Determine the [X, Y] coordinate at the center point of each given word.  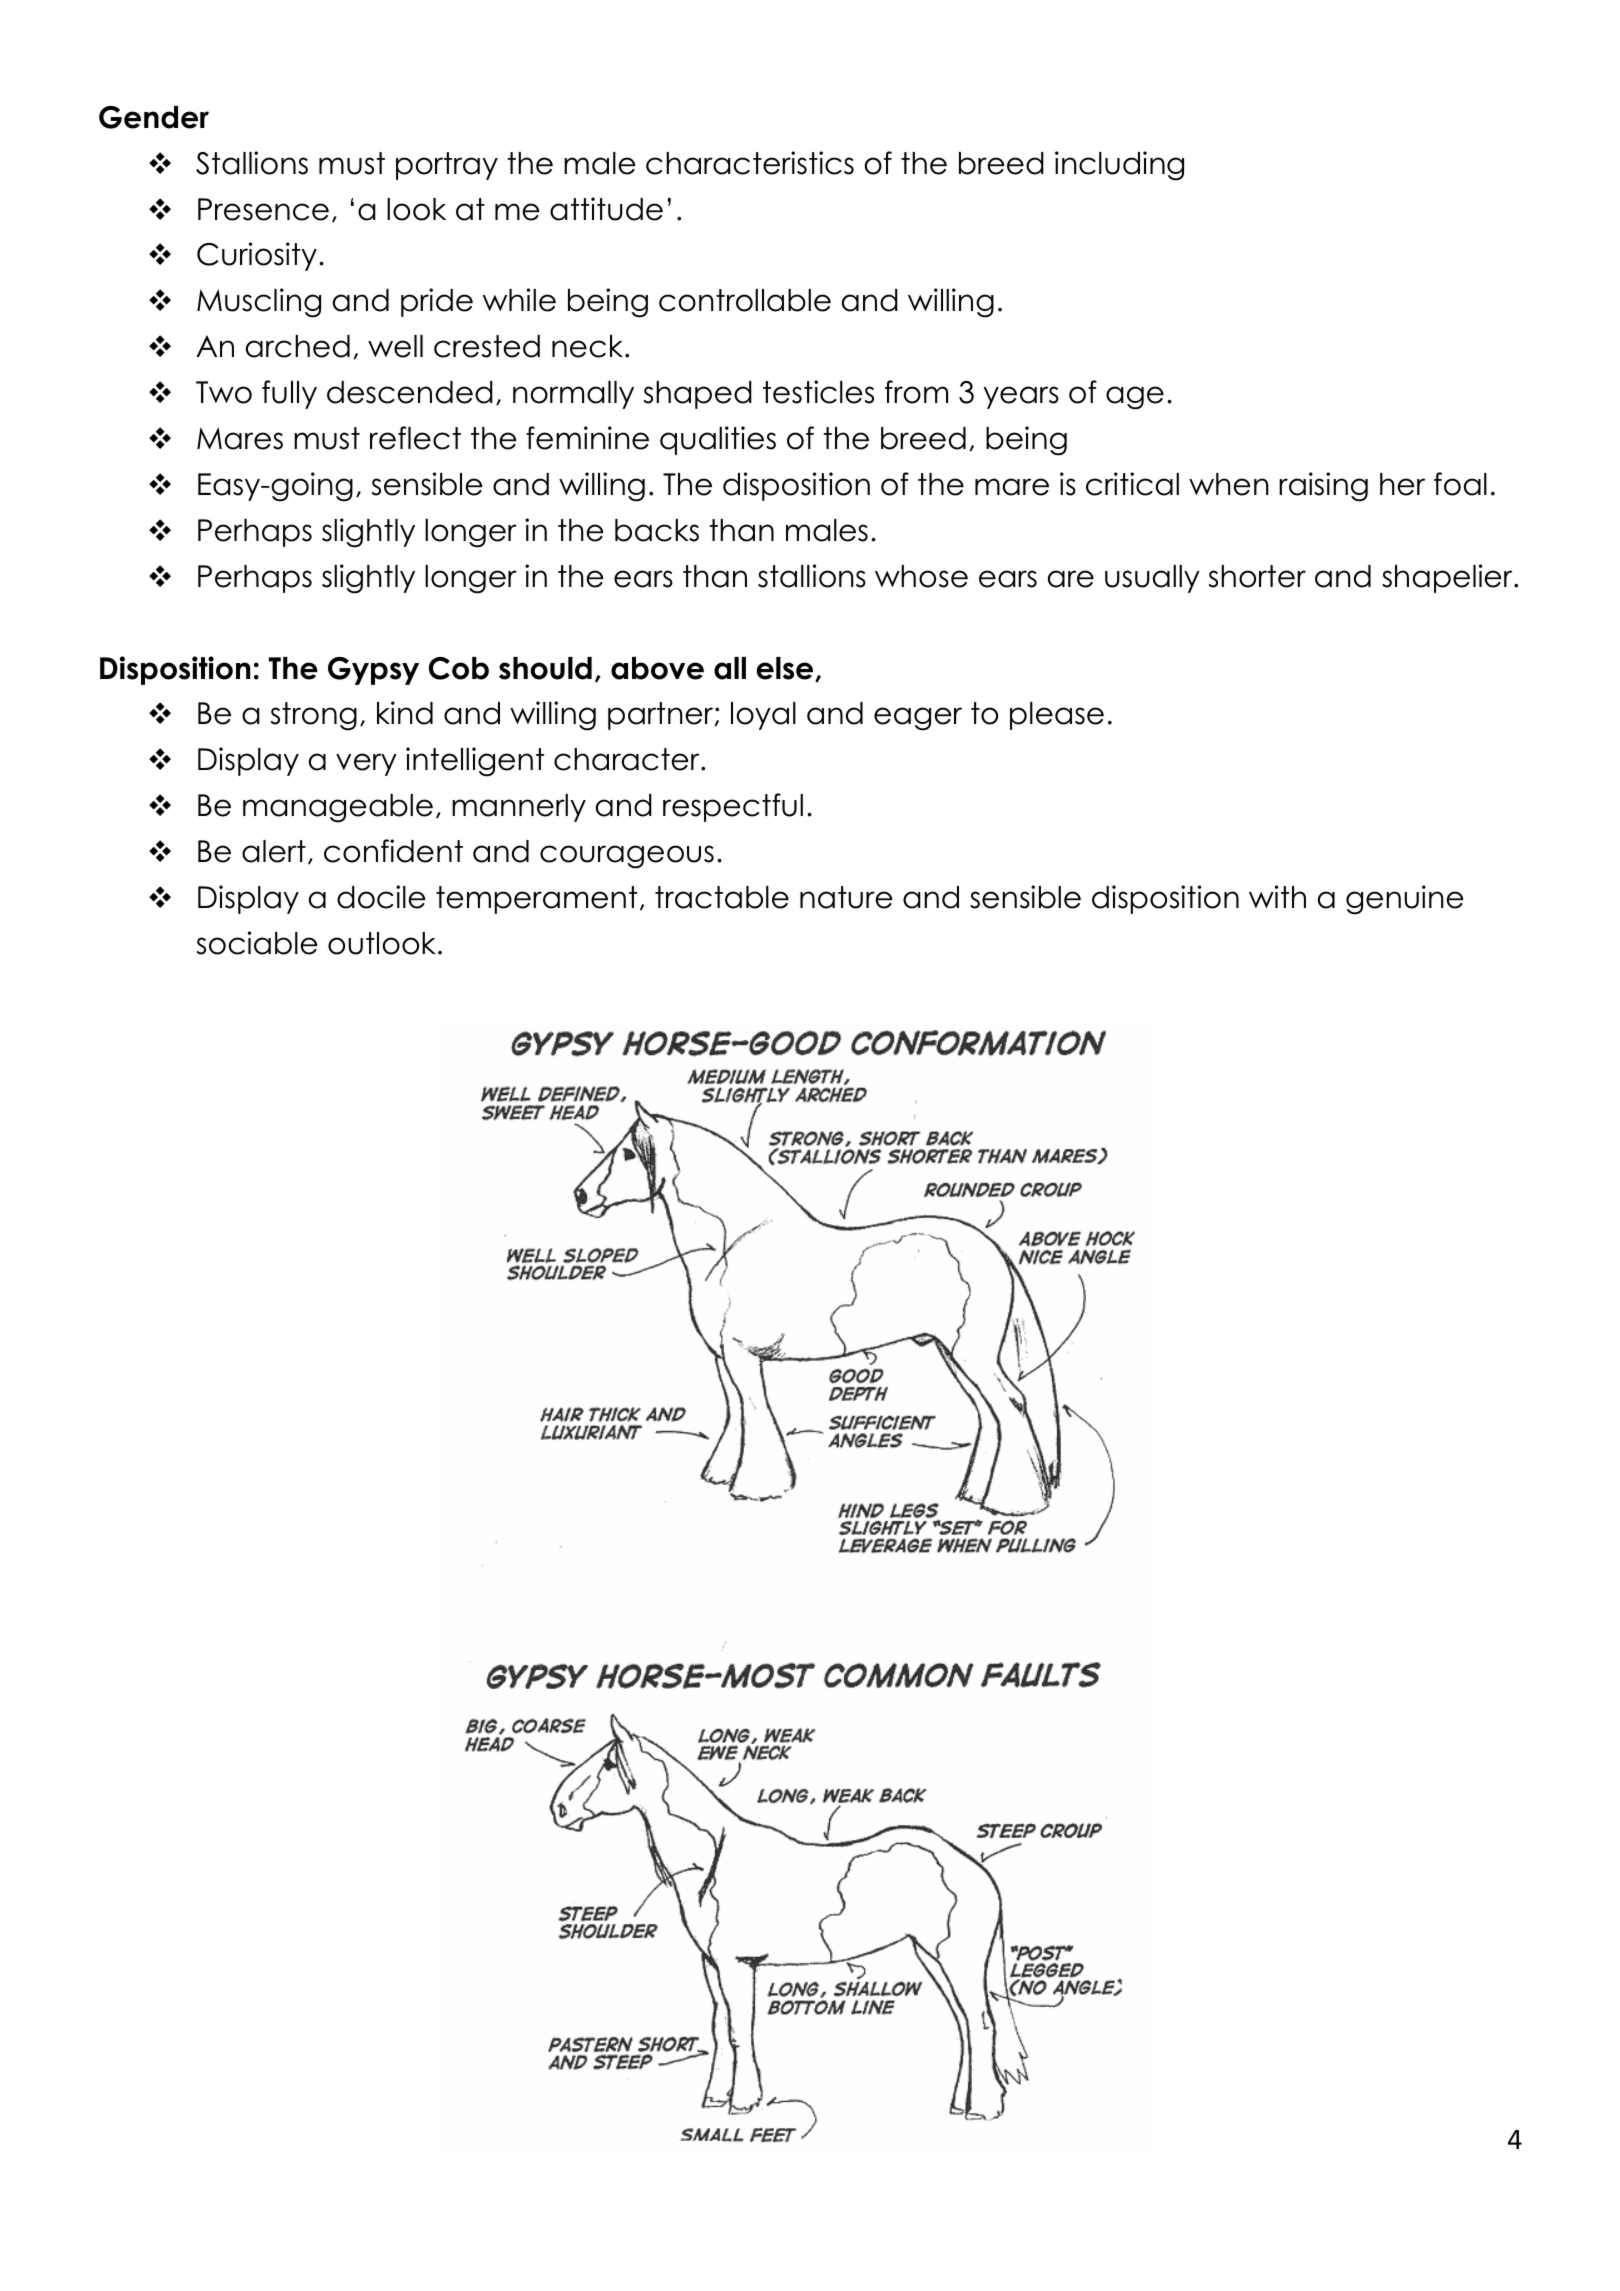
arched [298, 346]
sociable [257, 943]
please [1057, 716]
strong [314, 716]
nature [846, 897]
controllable [745, 300]
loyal [763, 716]
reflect [415, 438]
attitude [606, 209]
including [1119, 166]
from [916, 392]
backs [657, 530]
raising [1323, 487]
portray [447, 166]
